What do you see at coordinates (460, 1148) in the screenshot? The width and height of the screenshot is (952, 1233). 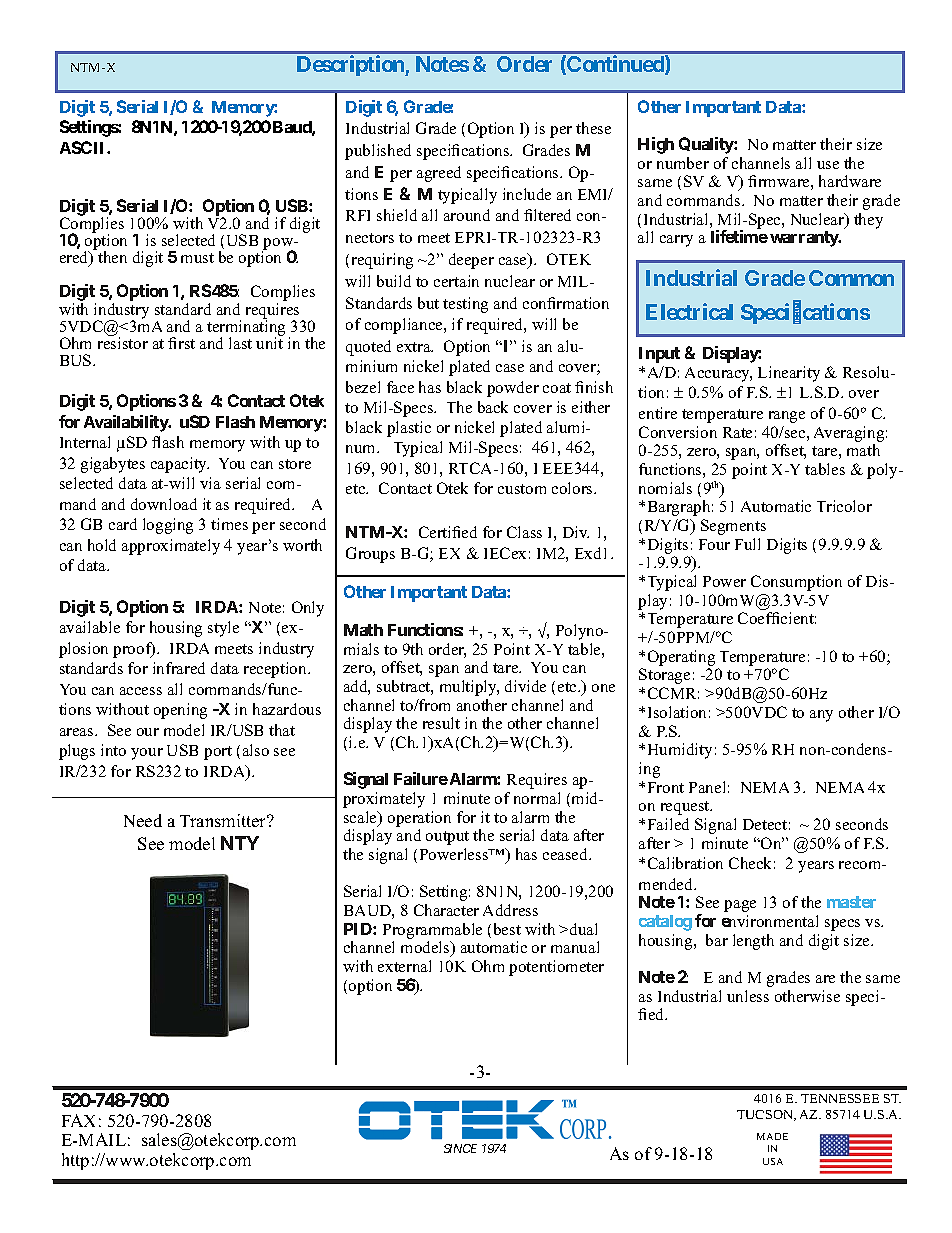 I see `SINCE` at bounding box center [460, 1148].
